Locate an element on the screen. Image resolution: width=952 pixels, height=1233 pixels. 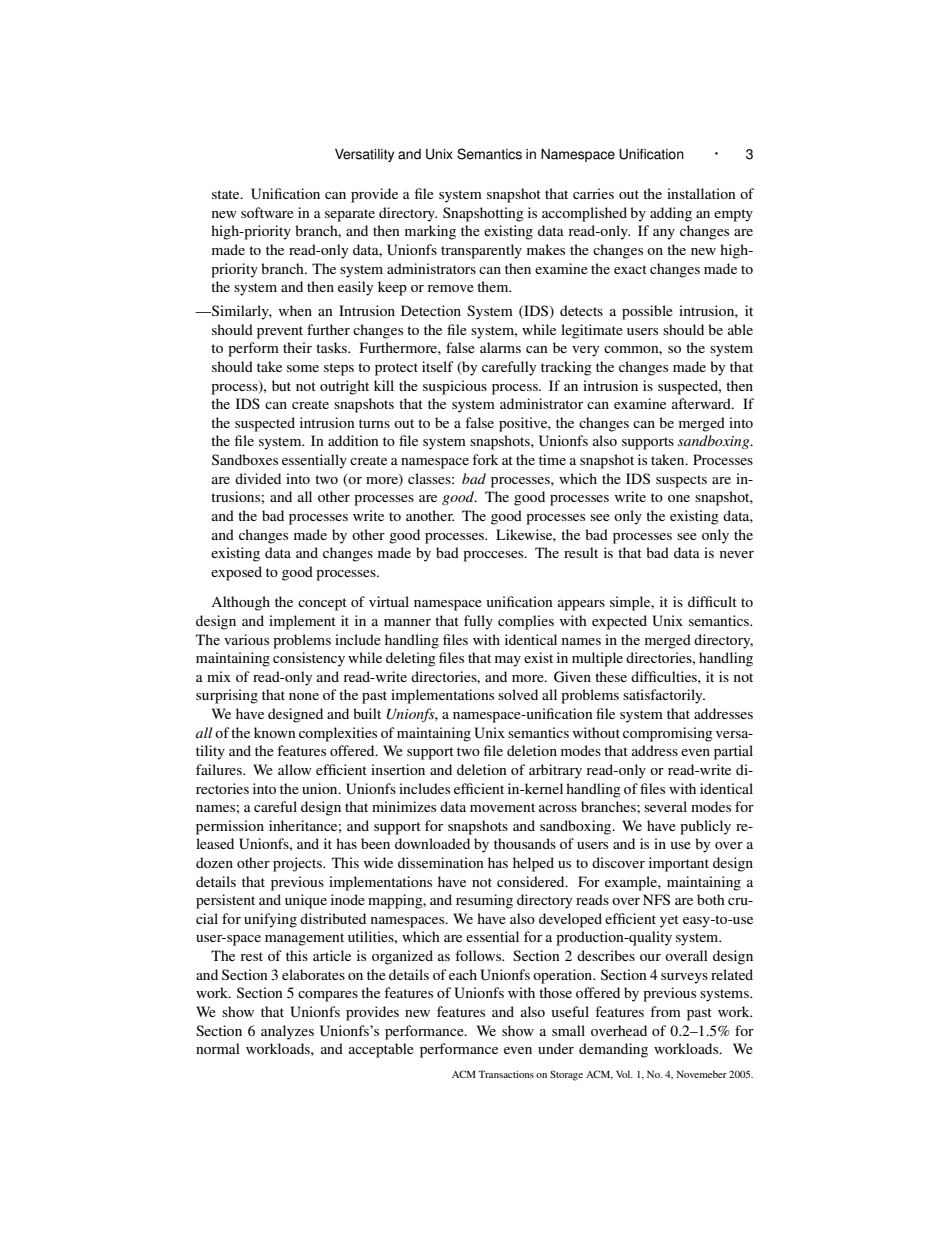
suspicious is located at coordinates (455, 387).
